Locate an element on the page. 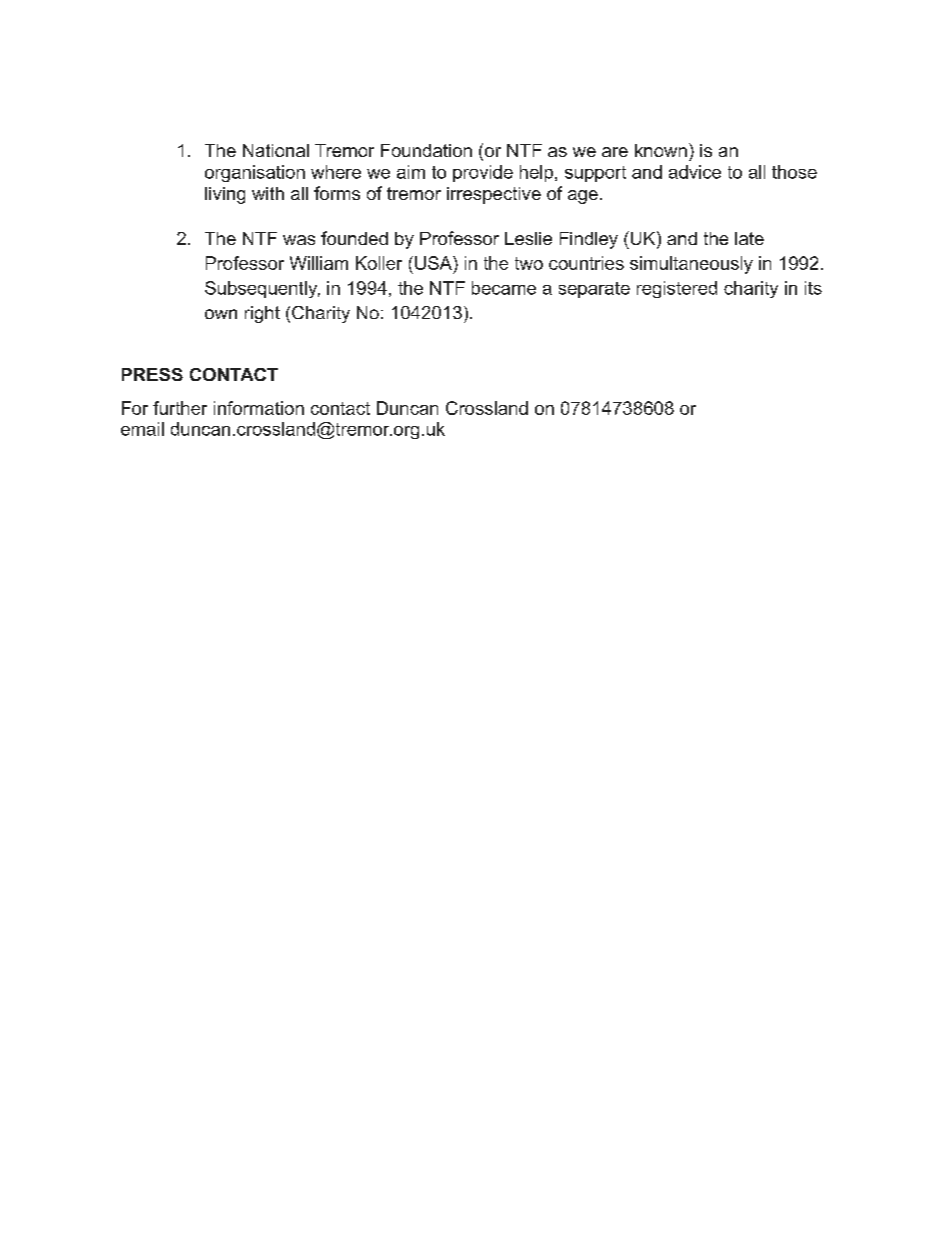 This page has width=952, height=1233. irrespective is located at coordinates (494, 195).
